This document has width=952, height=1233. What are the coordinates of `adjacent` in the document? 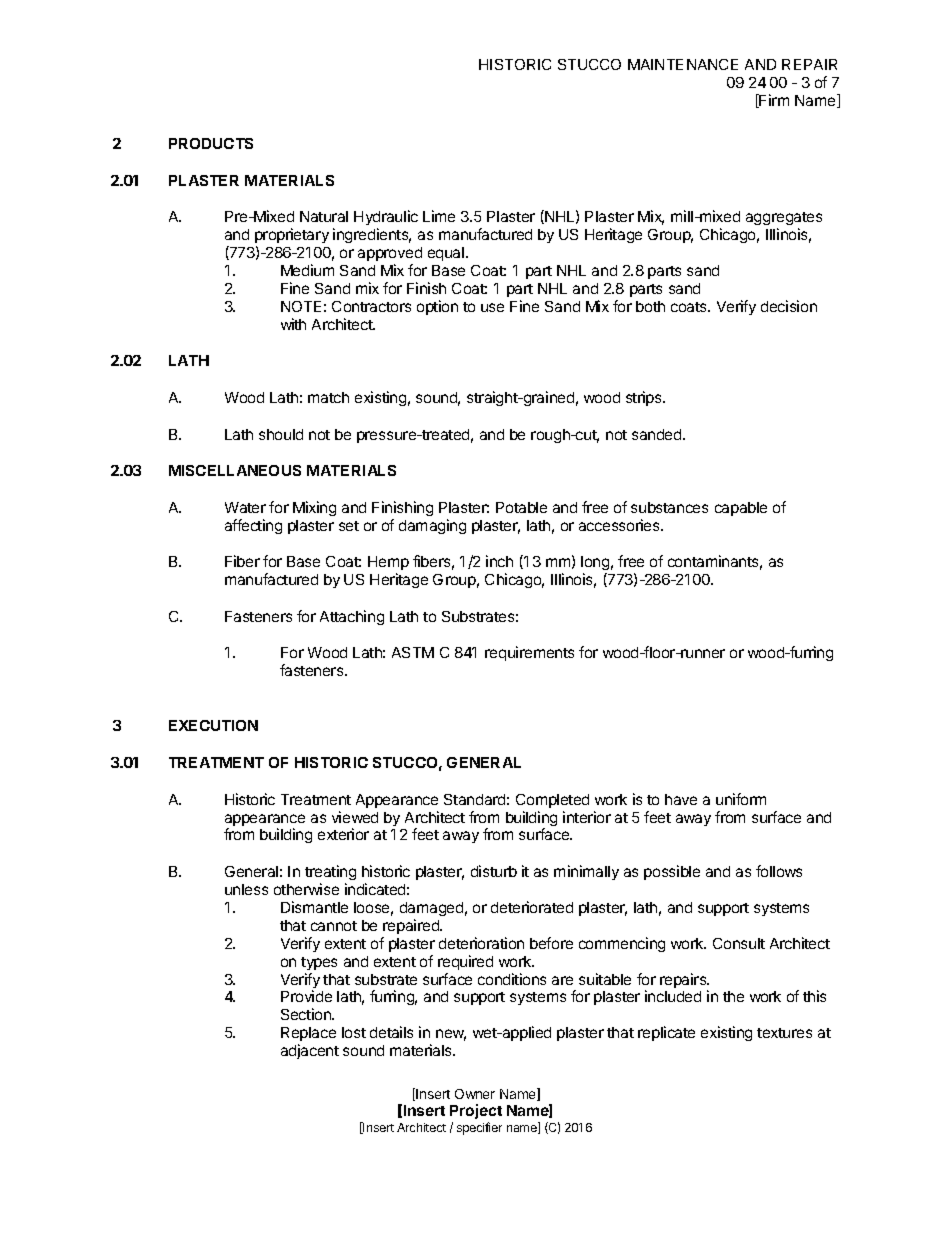 It's located at (310, 1051).
